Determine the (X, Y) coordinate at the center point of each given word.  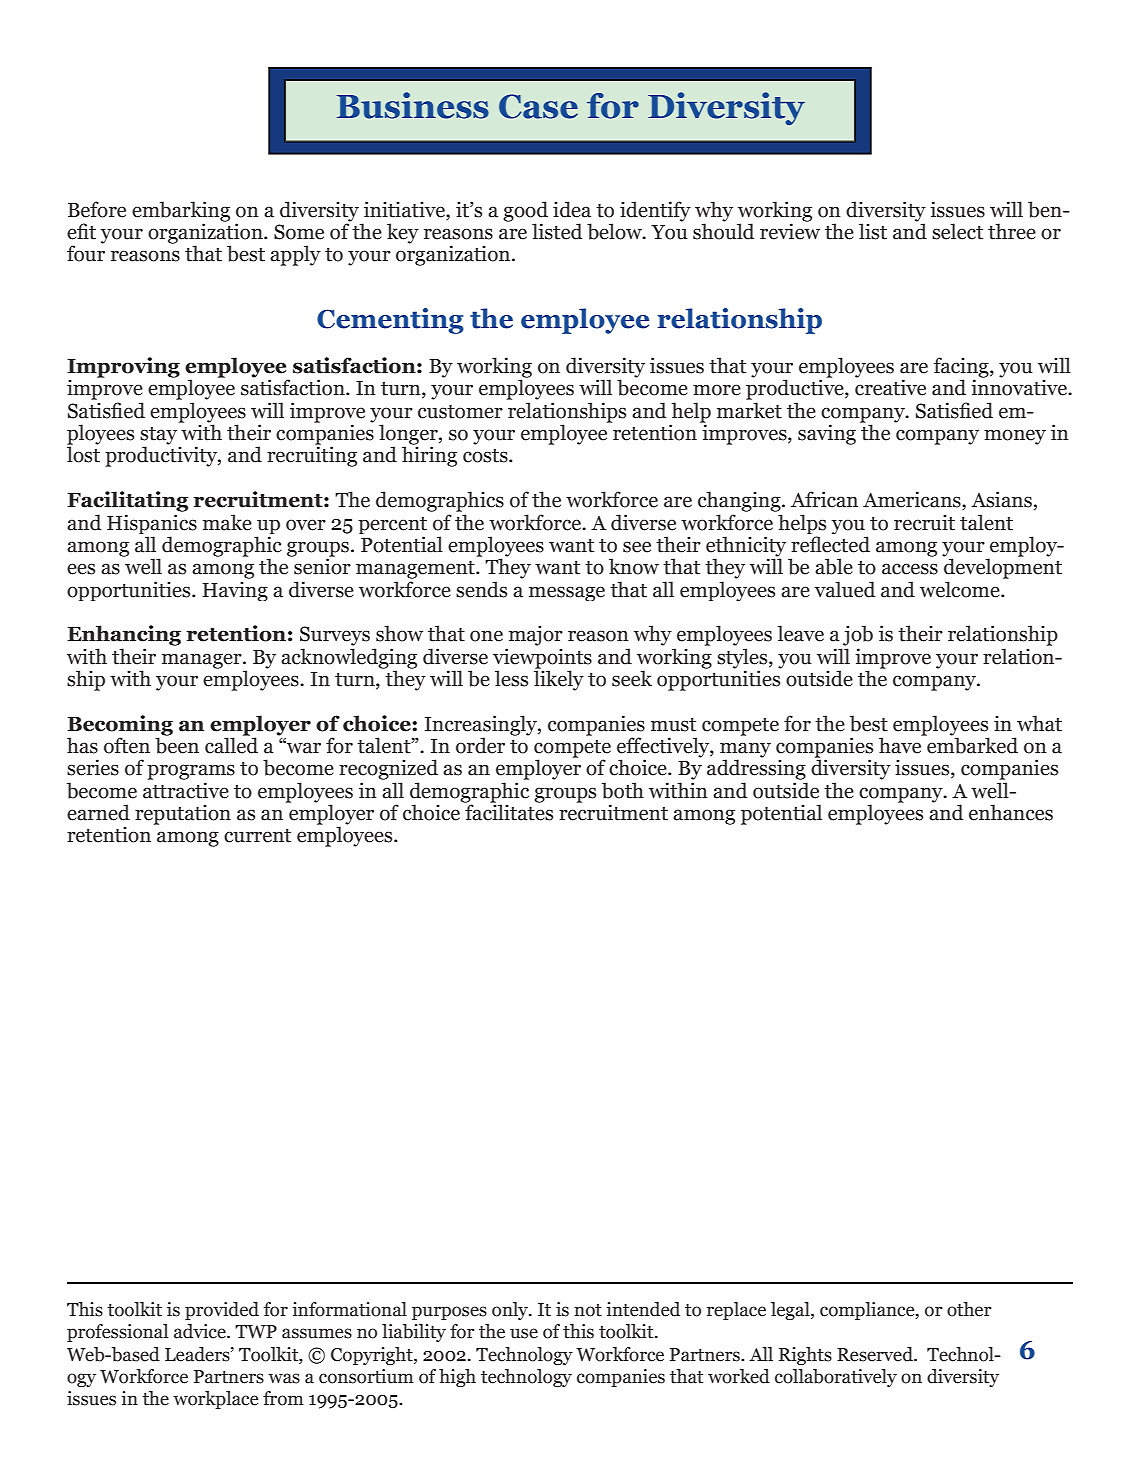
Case (538, 106)
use (524, 1333)
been (177, 744)
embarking (181, 212)
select (957, 231)
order (480, 745)
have (901, 744)
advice (201, 1331)
